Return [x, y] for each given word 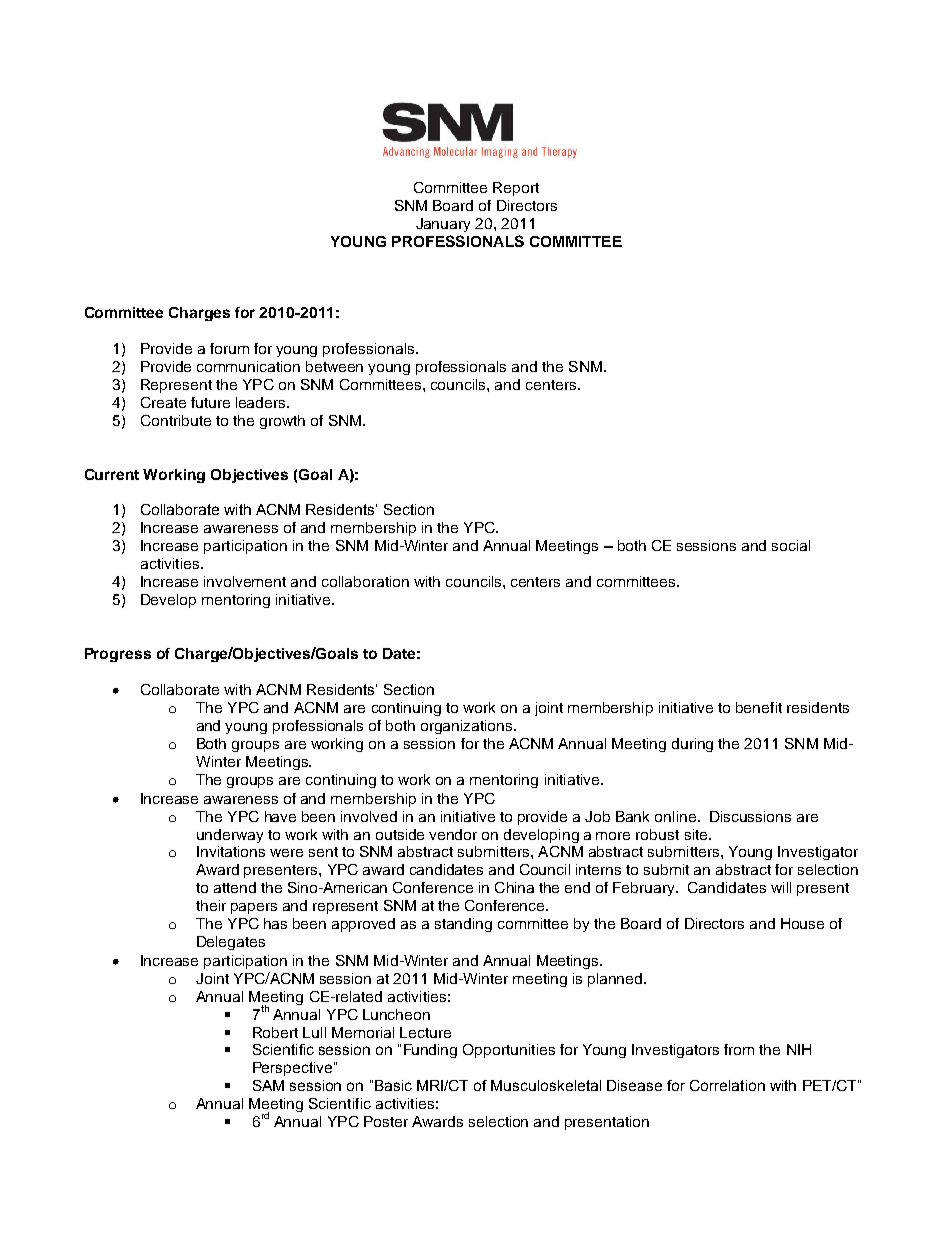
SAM [268, 1085]
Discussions [750, 816]
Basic [393, 1085]
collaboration [365, 581]
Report [516, 189]
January [443, 225]
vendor [453, 834]
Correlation [727, 1085]
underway [230, 836]
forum [229, 348]
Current [112, 474]
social [791, 545]
